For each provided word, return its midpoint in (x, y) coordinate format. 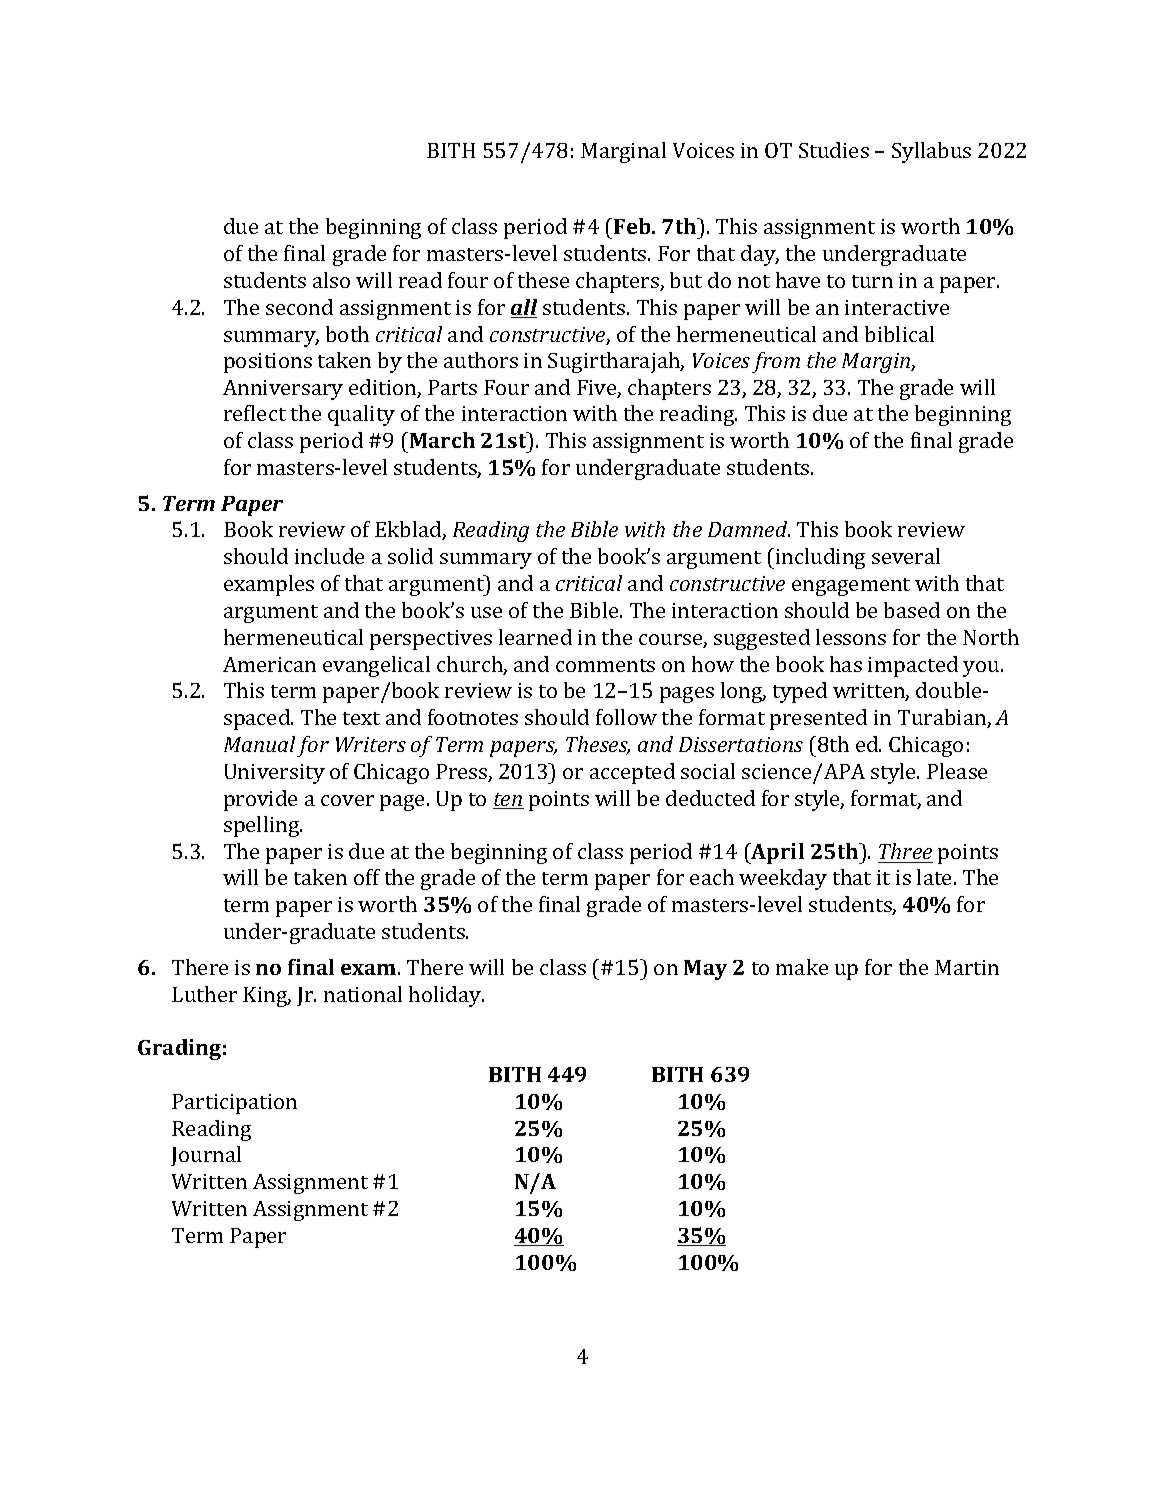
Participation (234, 1104)
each (712, 877)
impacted (913, 666)
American (269, 664)
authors (481, 360)
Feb (633, 226)
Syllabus (931, 152)
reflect (255, 413)
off (367, 877)
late (936, 877)
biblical (899, 334)
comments (605, 665)
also (331, 280)
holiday (446, 996)
